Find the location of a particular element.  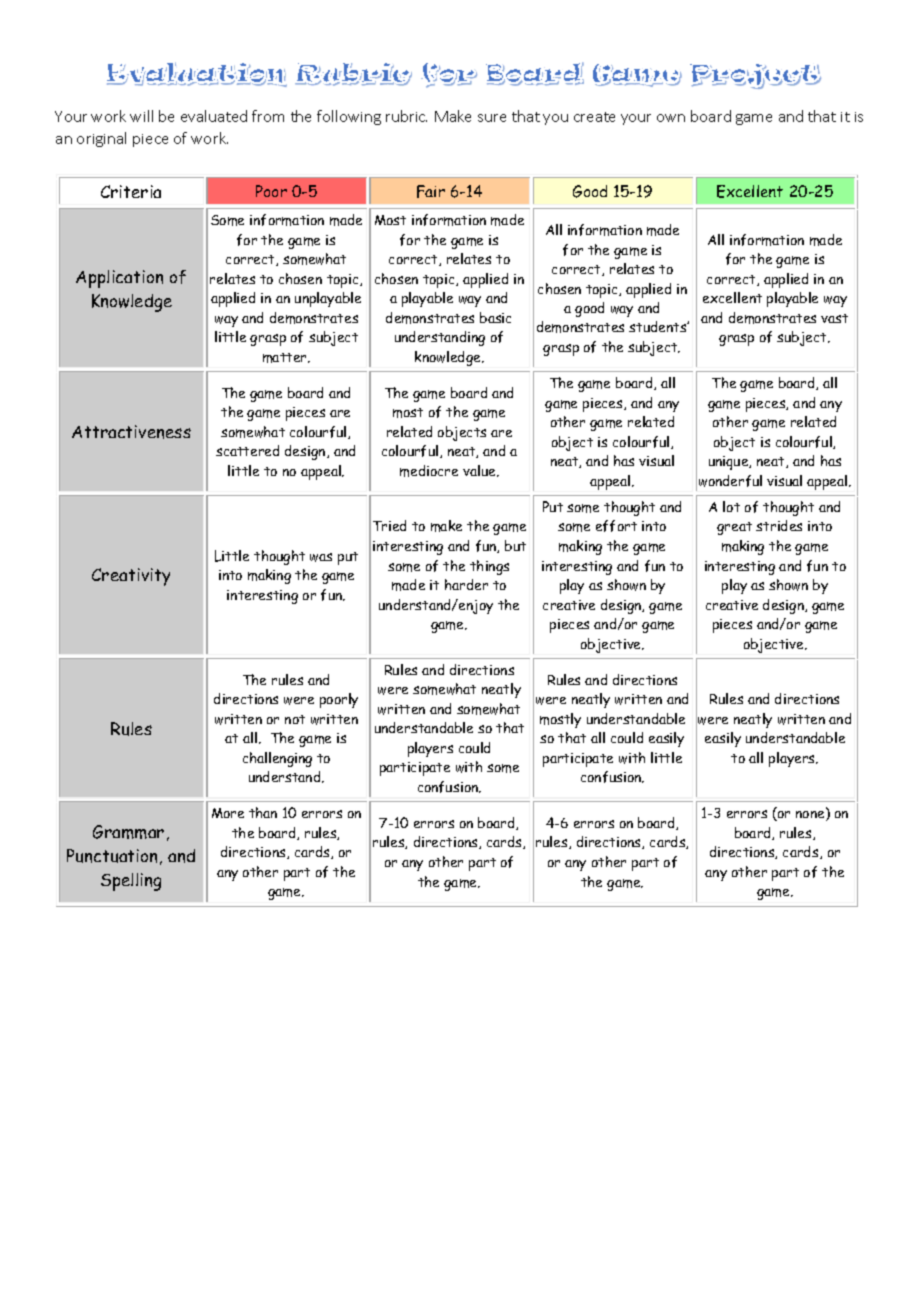

lot is located at coordinates (731, 506).
